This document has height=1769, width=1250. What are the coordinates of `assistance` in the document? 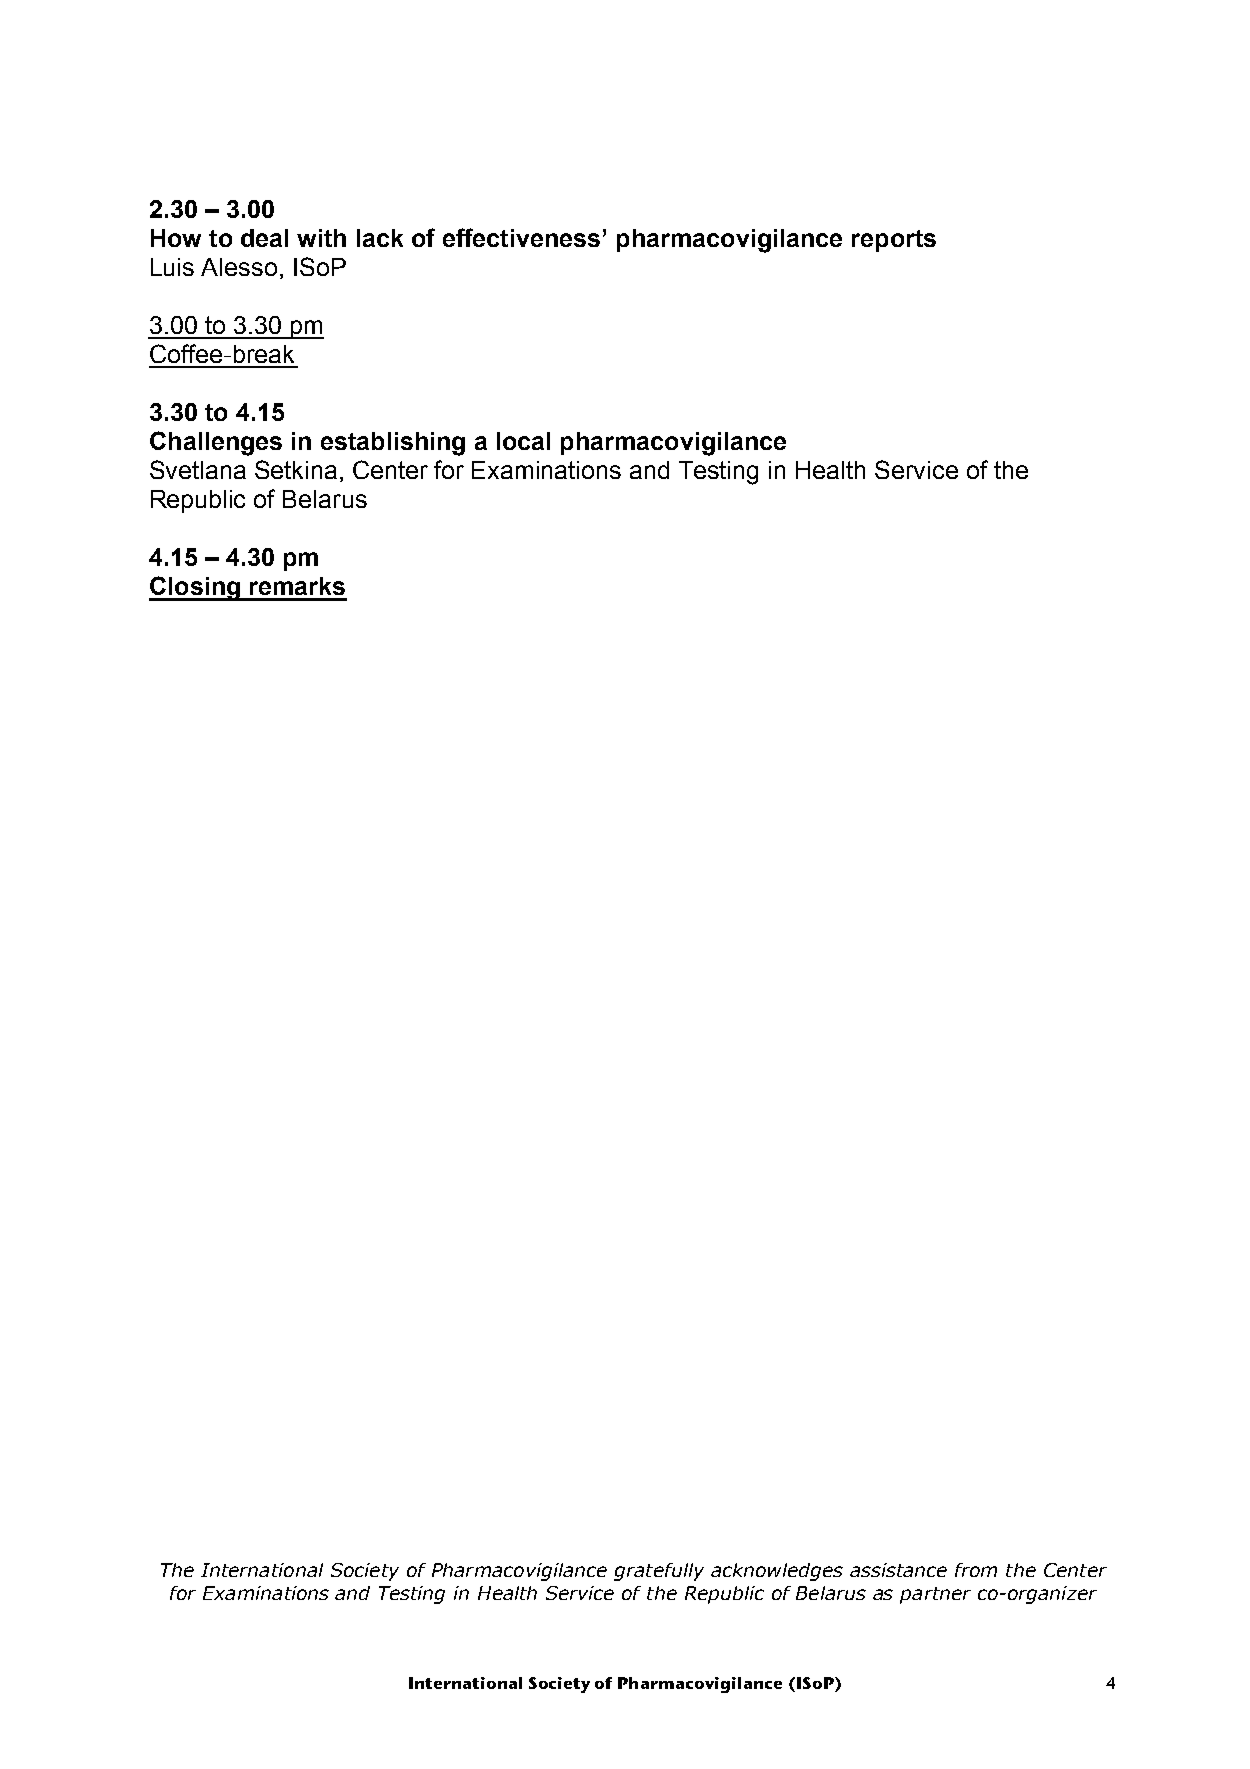 It's located at (898, 1570).
